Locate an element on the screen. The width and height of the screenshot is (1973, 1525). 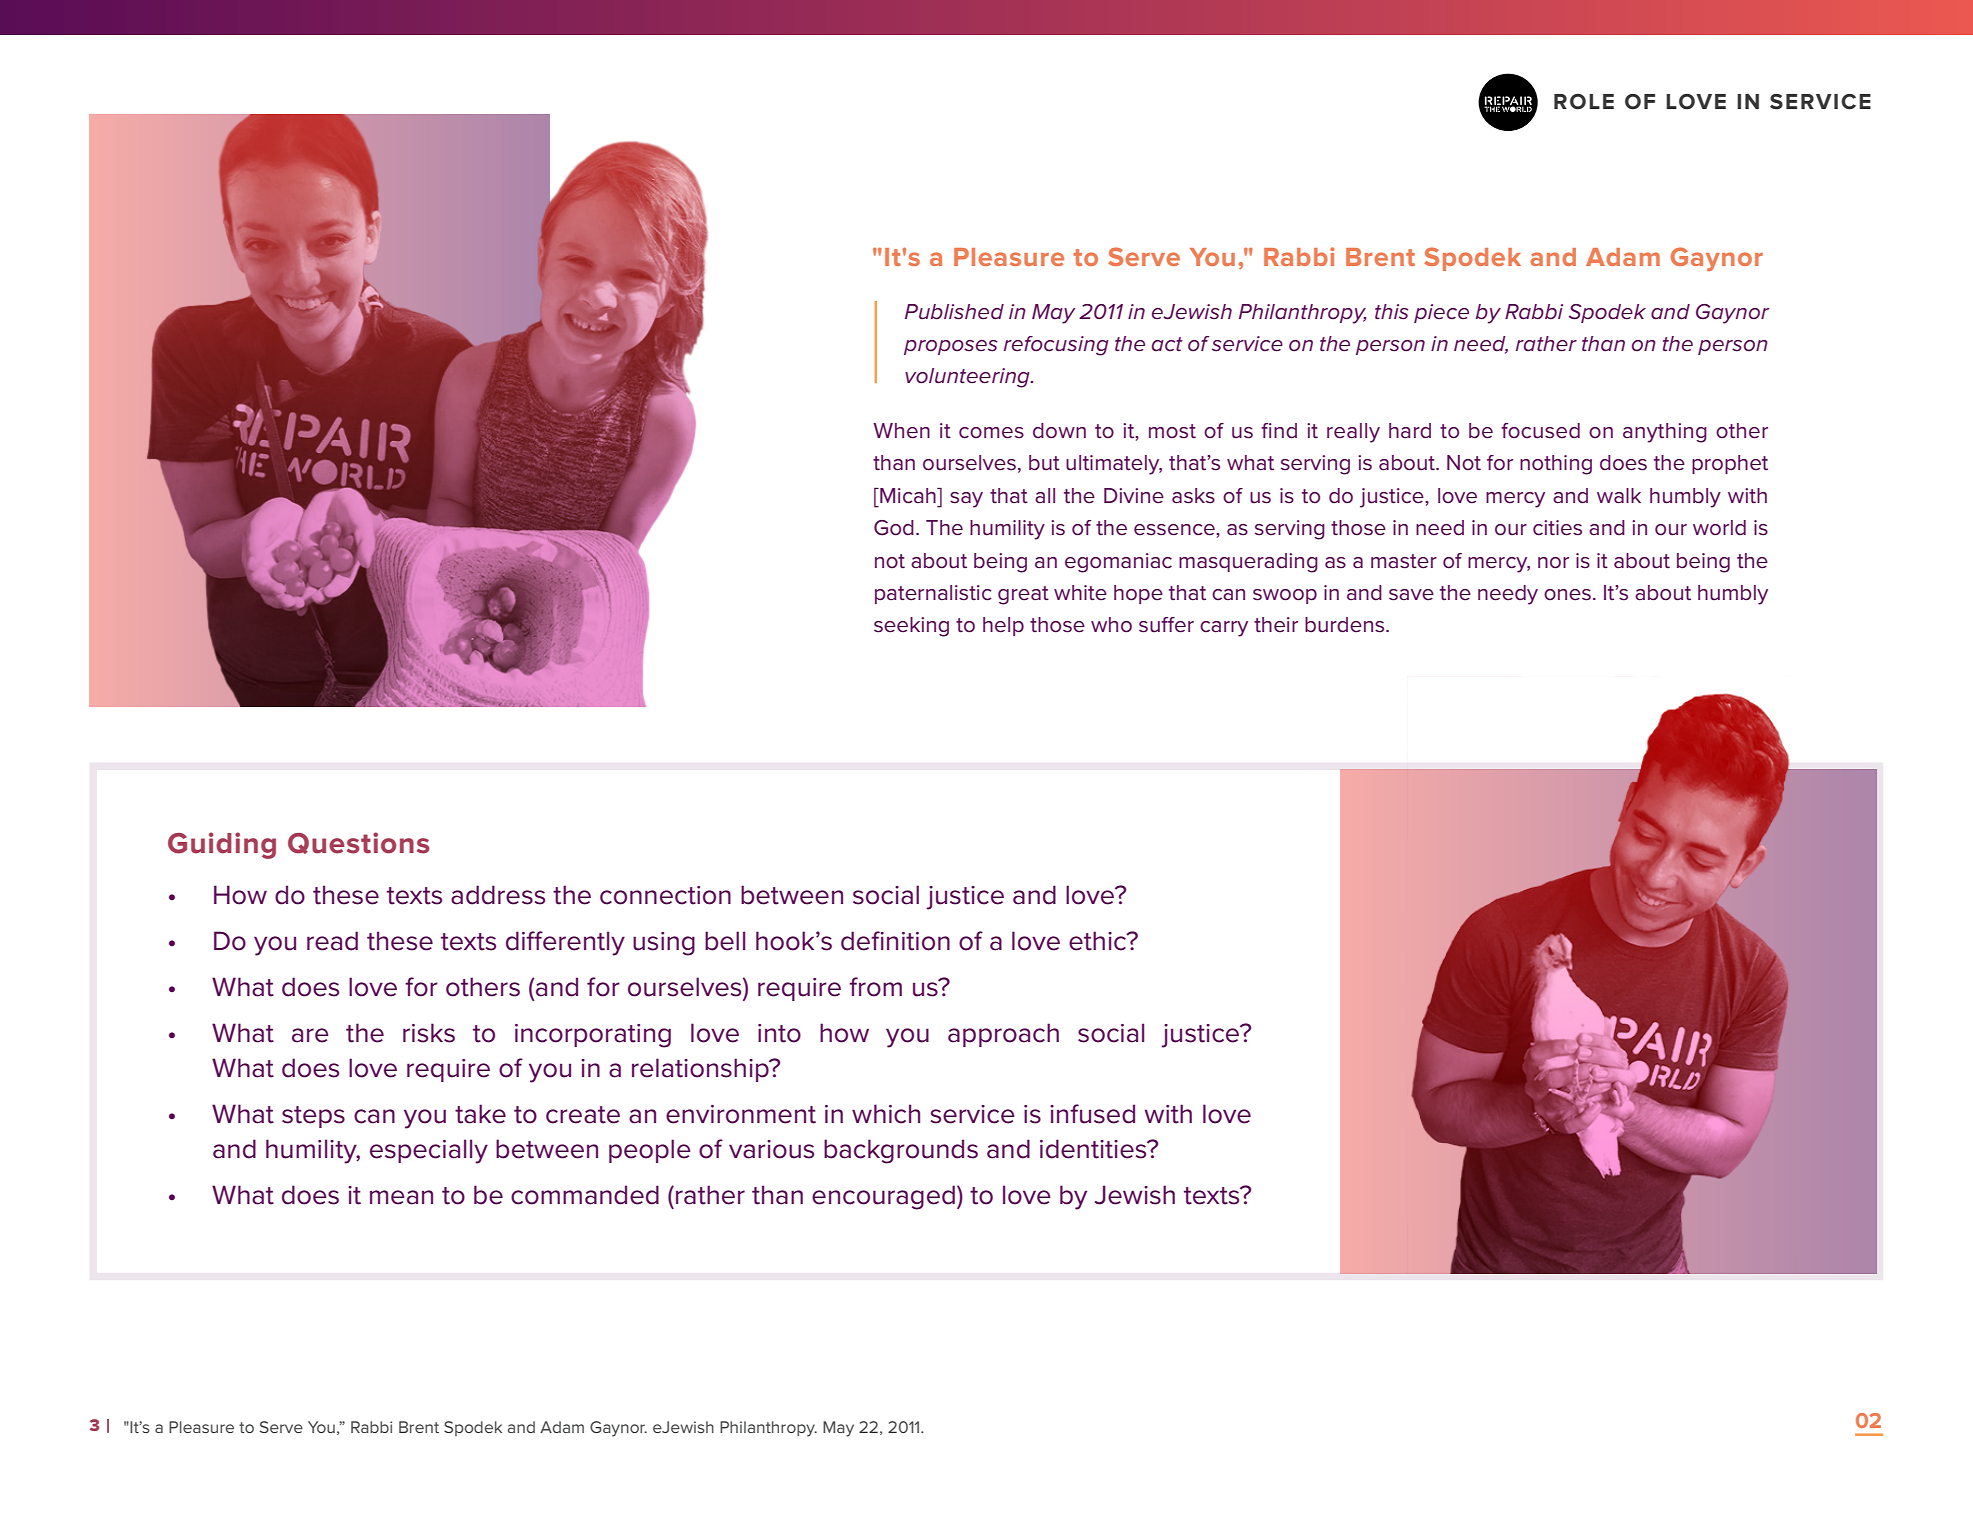
proposes is located at coordinates (951, 347).
